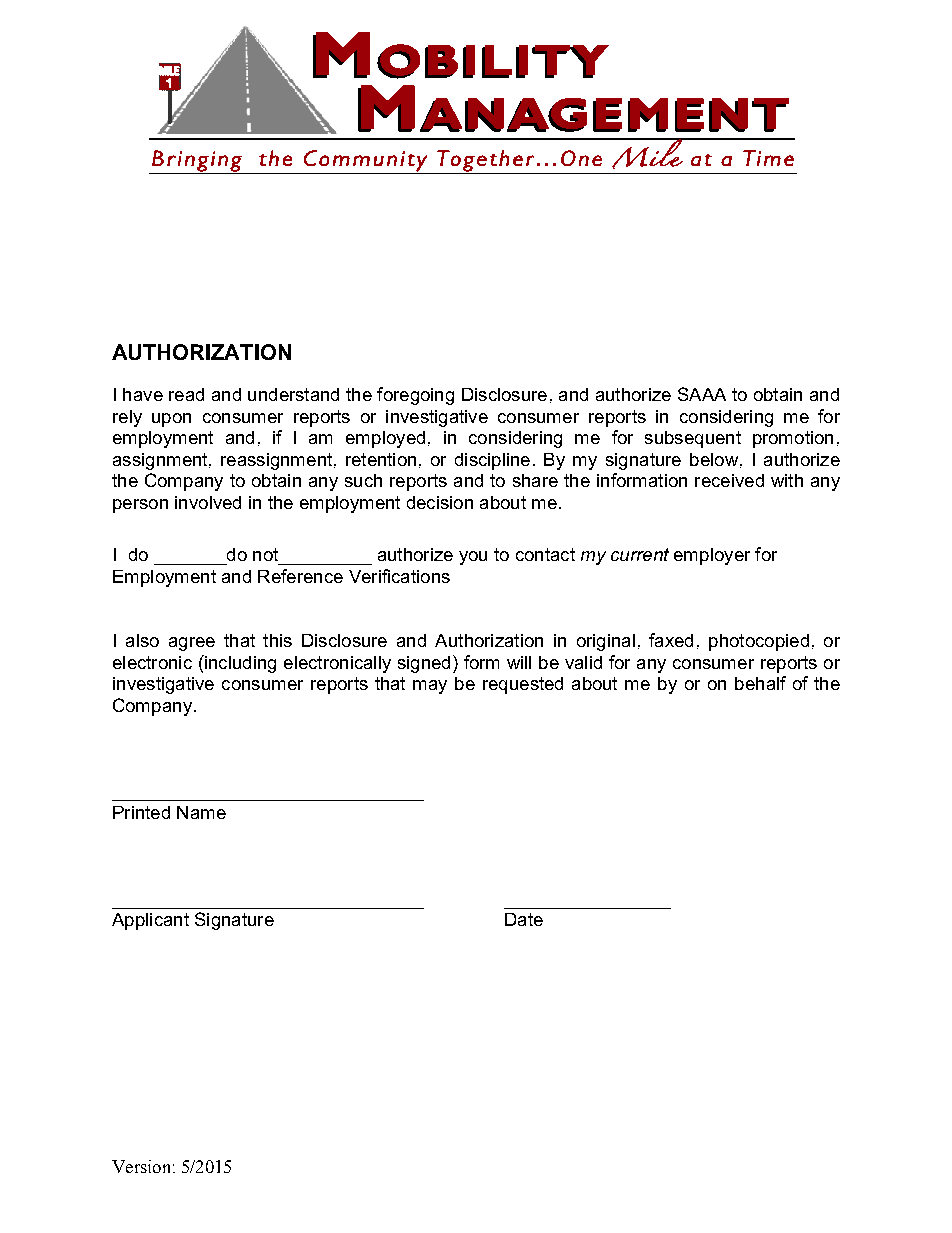  Describe the element at coordinates (430, 687) in the page. I see `may` at that location.
